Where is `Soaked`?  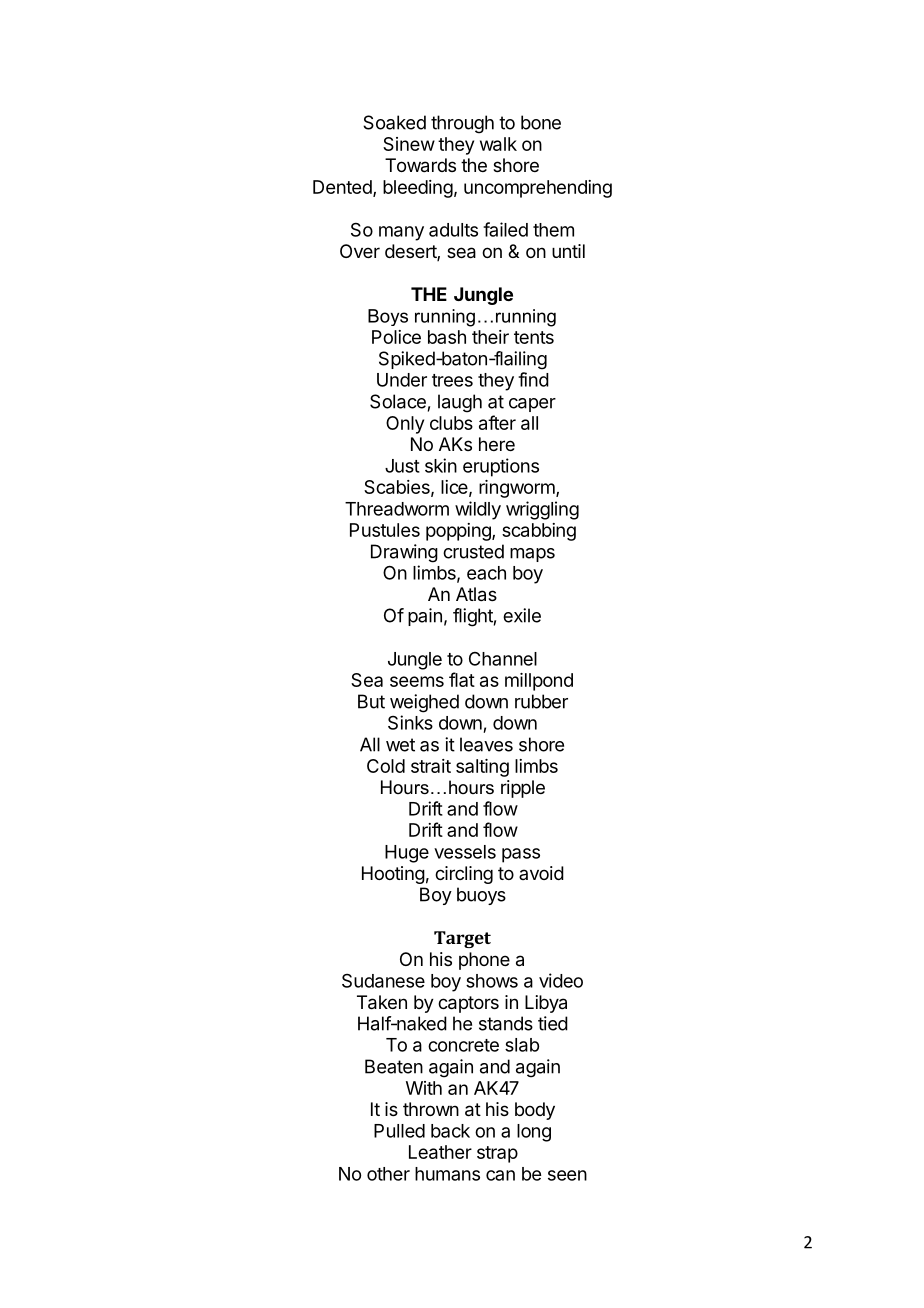
Soaked is located at coordinates (394, 122).
